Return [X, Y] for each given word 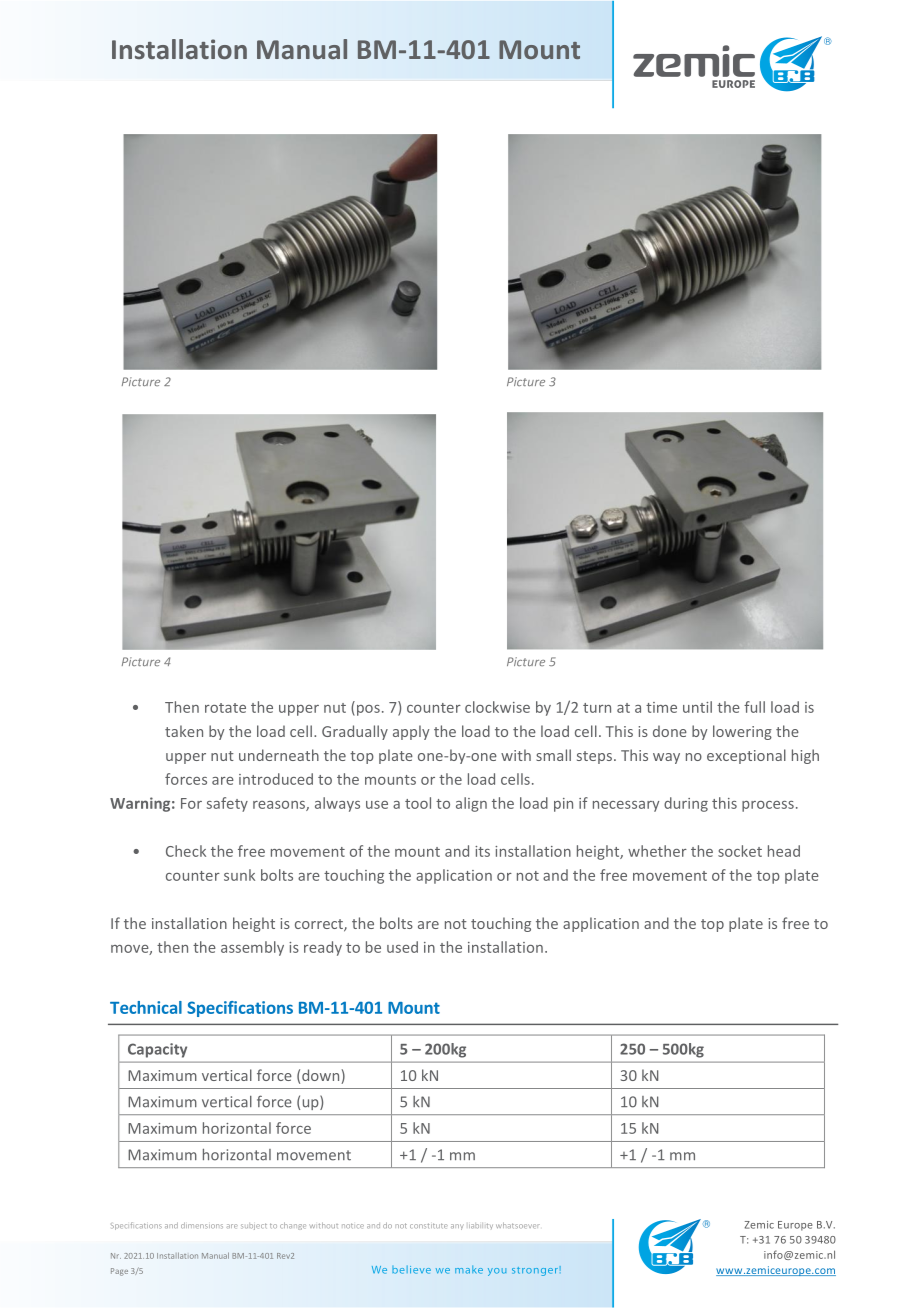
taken [184, 731]
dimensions [202, 1225]
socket [740, 851]
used [402, 947]
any [457, 1227]
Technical [146, 1007]
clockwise [497, 707]
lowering [742, 732]
